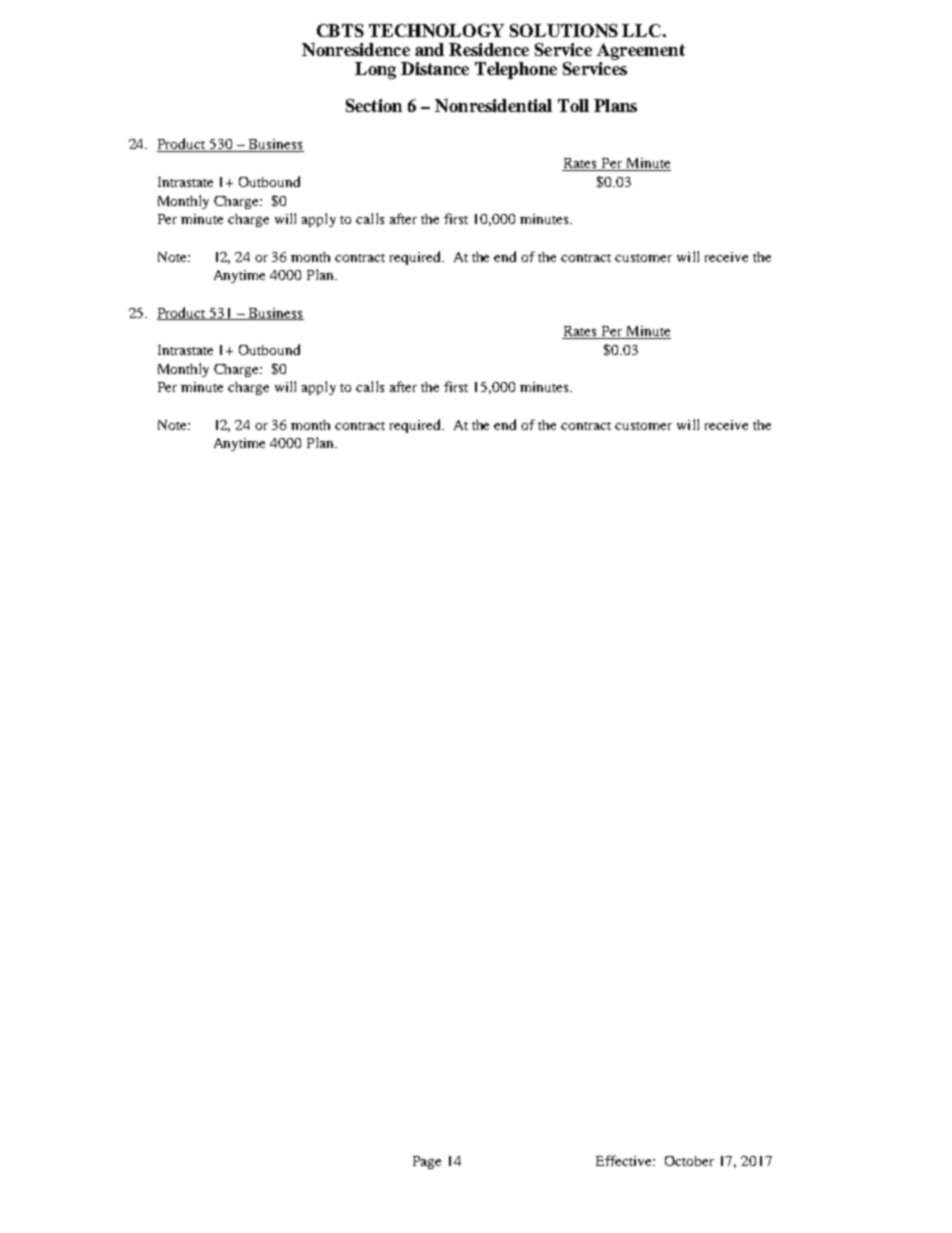 This document has height=1233, width=952. I want to click on Distance, so click(435, 68).
